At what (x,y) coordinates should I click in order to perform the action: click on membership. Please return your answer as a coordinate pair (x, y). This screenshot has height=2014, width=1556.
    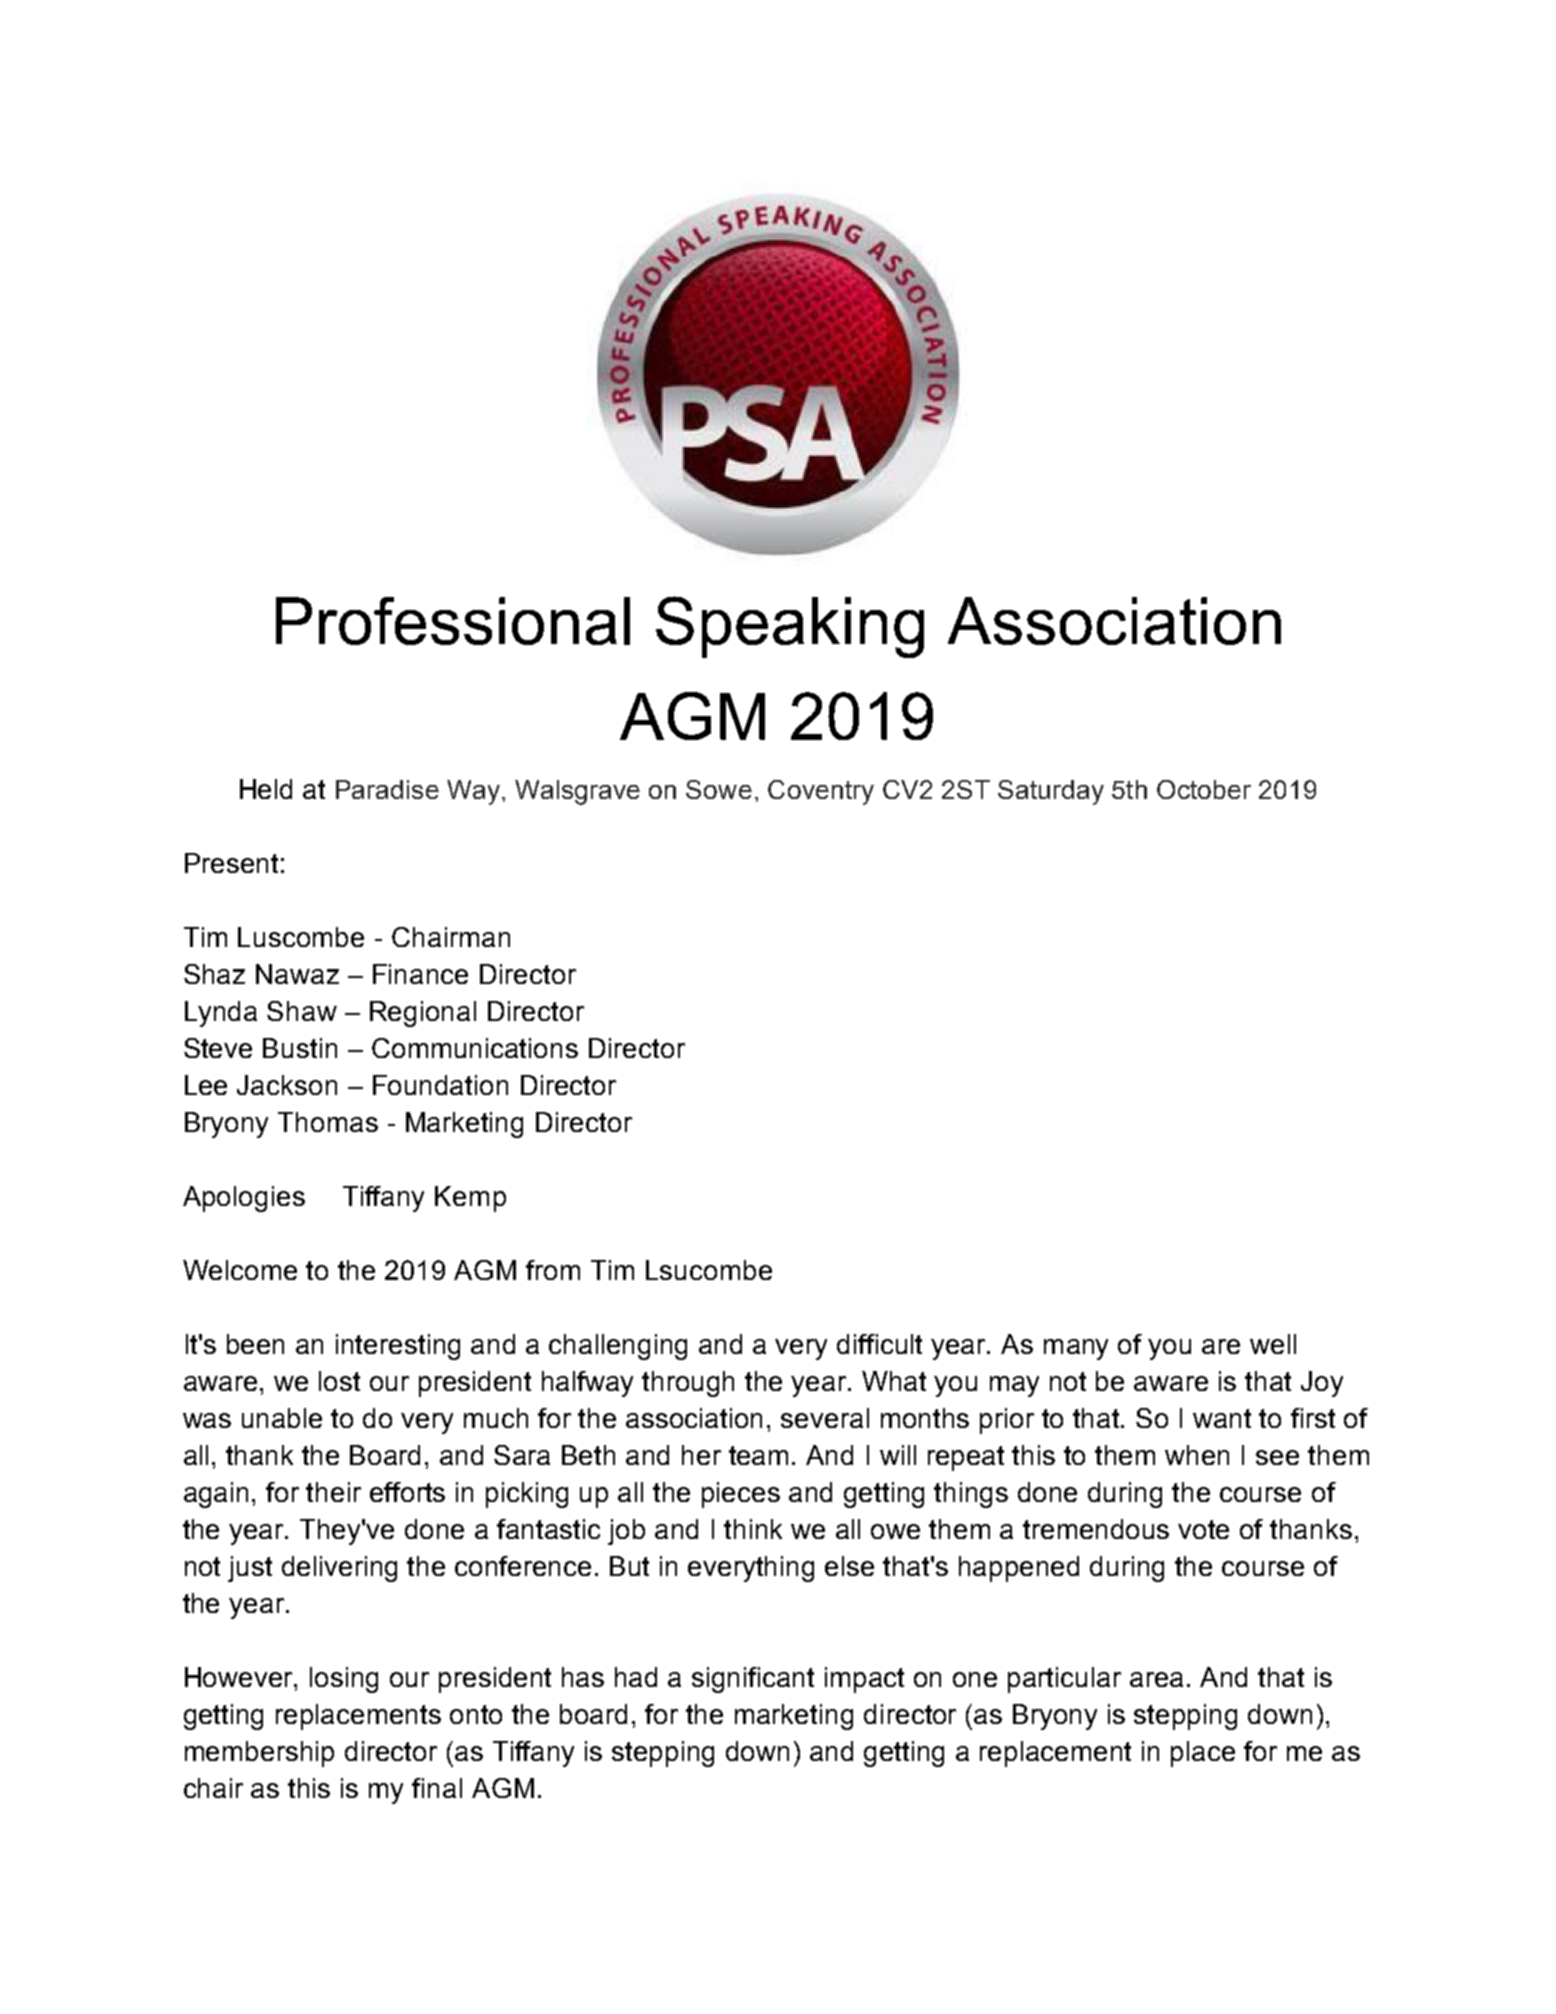
    Looking at the image, I should click on (259, 1754).
